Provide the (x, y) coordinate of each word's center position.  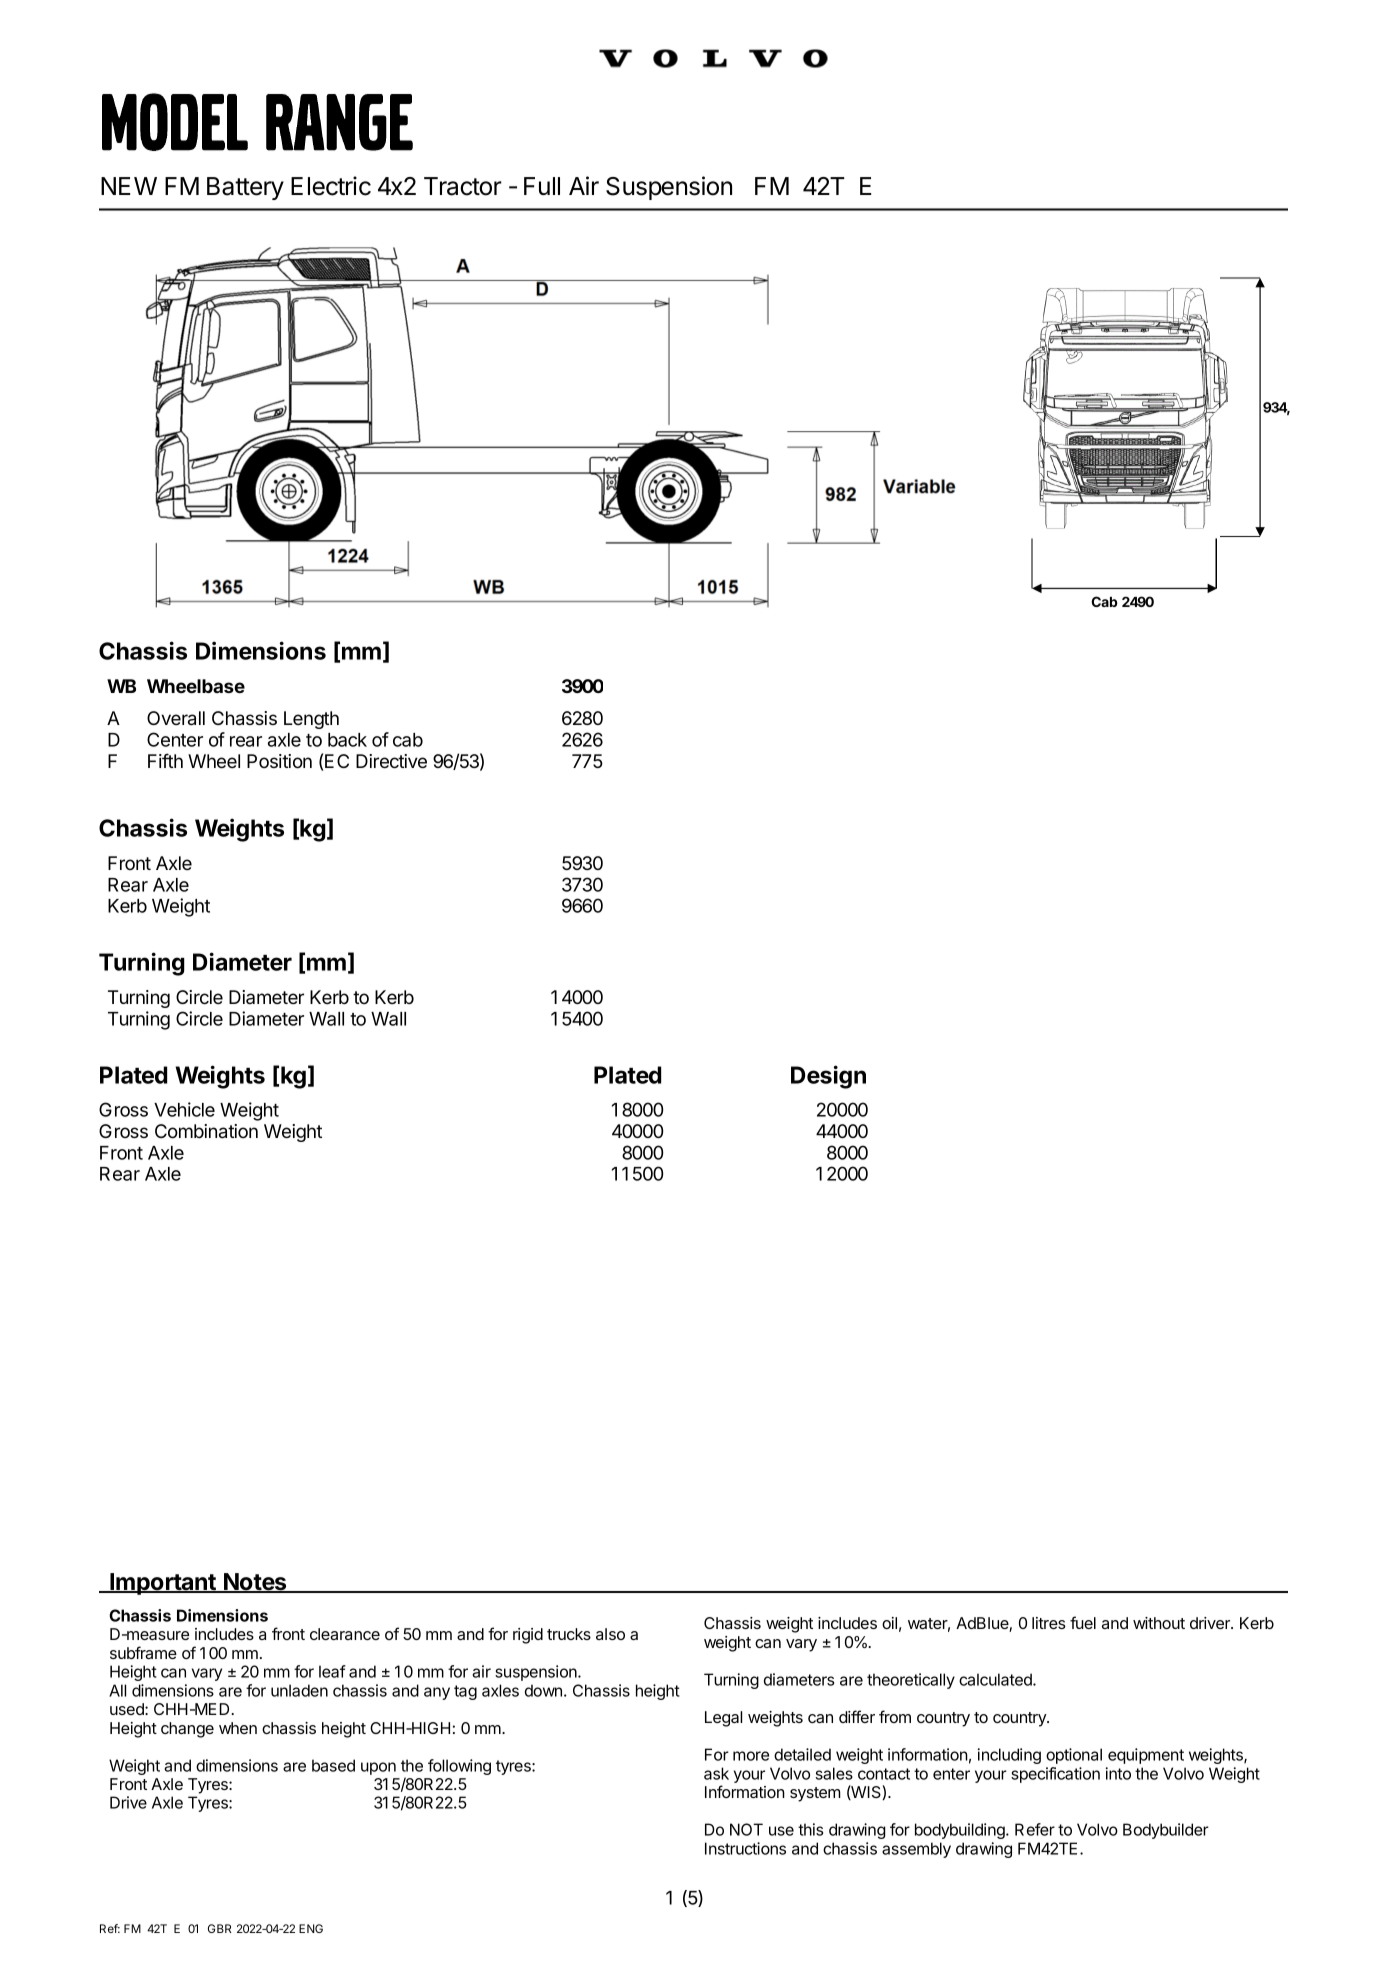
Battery (245, 188)
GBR (219, 1928)
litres (1049, 1623)
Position (279, 761)
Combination (206, 1131)
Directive (391, 761)
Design (828, 1077)
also (610, 1634)
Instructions (745, 1848)
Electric (331, 186)
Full (542, 186)
